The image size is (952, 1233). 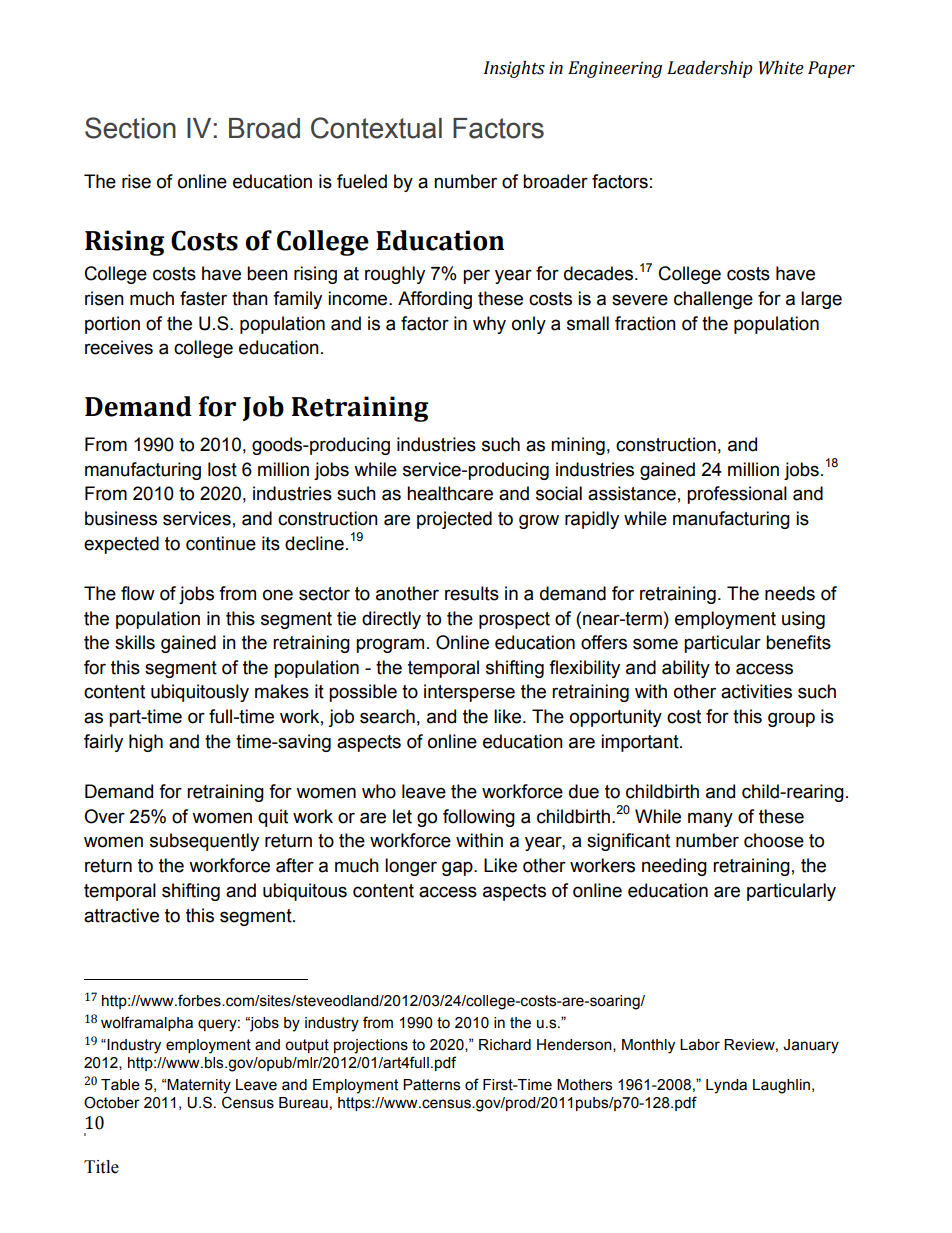 What do you see at coordinates (713, 300) in the screenshot?
I see `challenge` at bounding box center [713, 300].
